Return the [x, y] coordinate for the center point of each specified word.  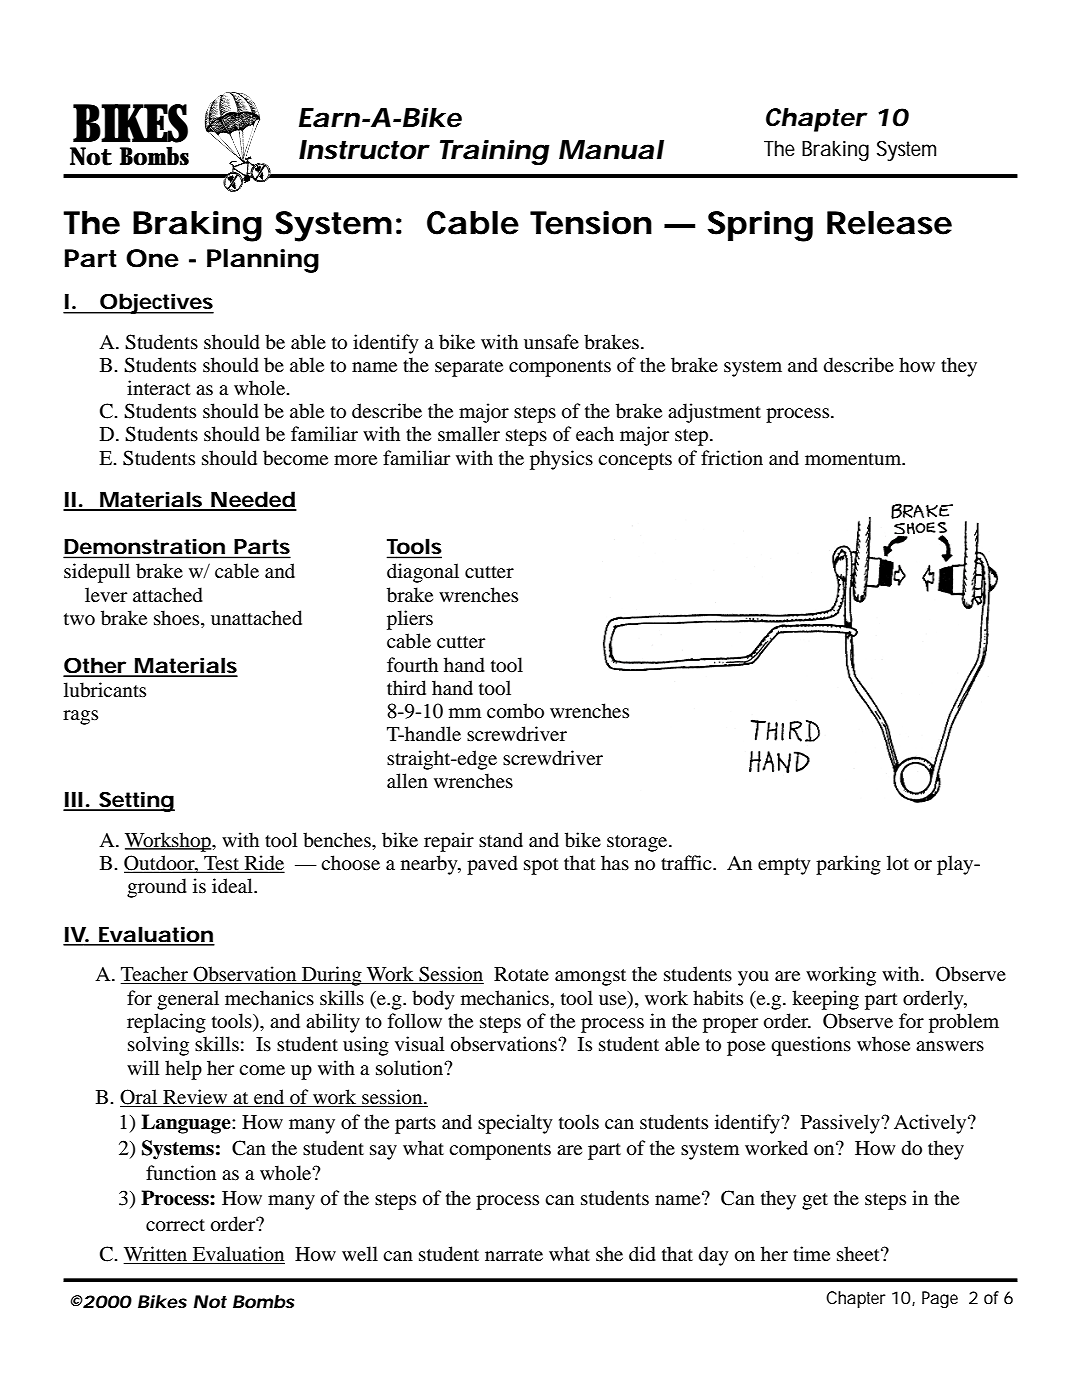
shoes [178, 619]
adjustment [714, 413]
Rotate [521, 974]
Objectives [156, 303]
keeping [825, 1000]
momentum [854, 459]
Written [157, 1255]
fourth [412, 665]
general [188, 1000]
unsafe [551, 341]
